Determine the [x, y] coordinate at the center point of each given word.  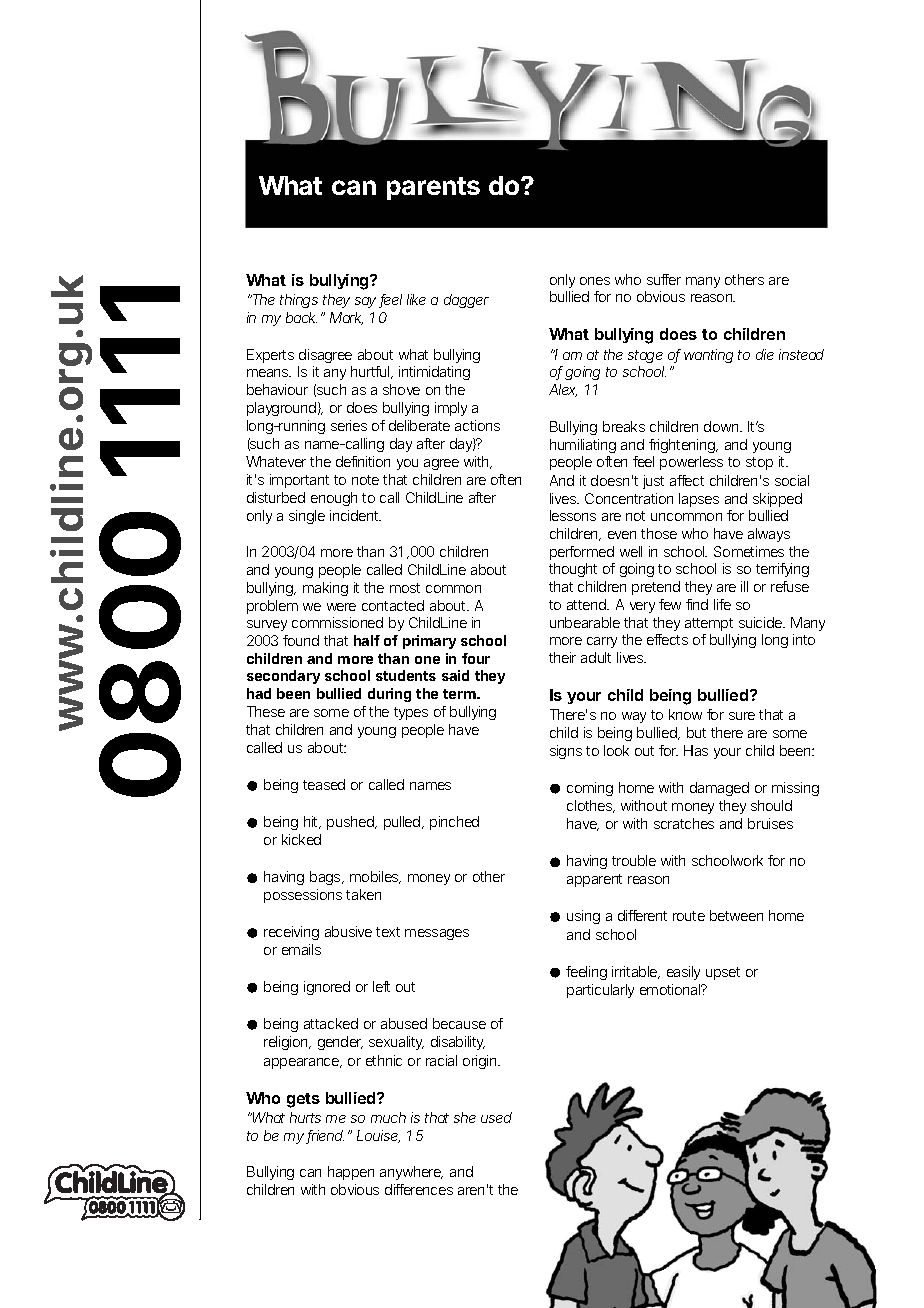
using [583, 917]
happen [351, 1173]
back [304, 317]
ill [744, 586]
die [765, 354]
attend [588, 604]
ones [595, 281]
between [736, 915]
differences [419, 1189]
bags [327, 878]
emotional [671, 989]
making [325, 589]
